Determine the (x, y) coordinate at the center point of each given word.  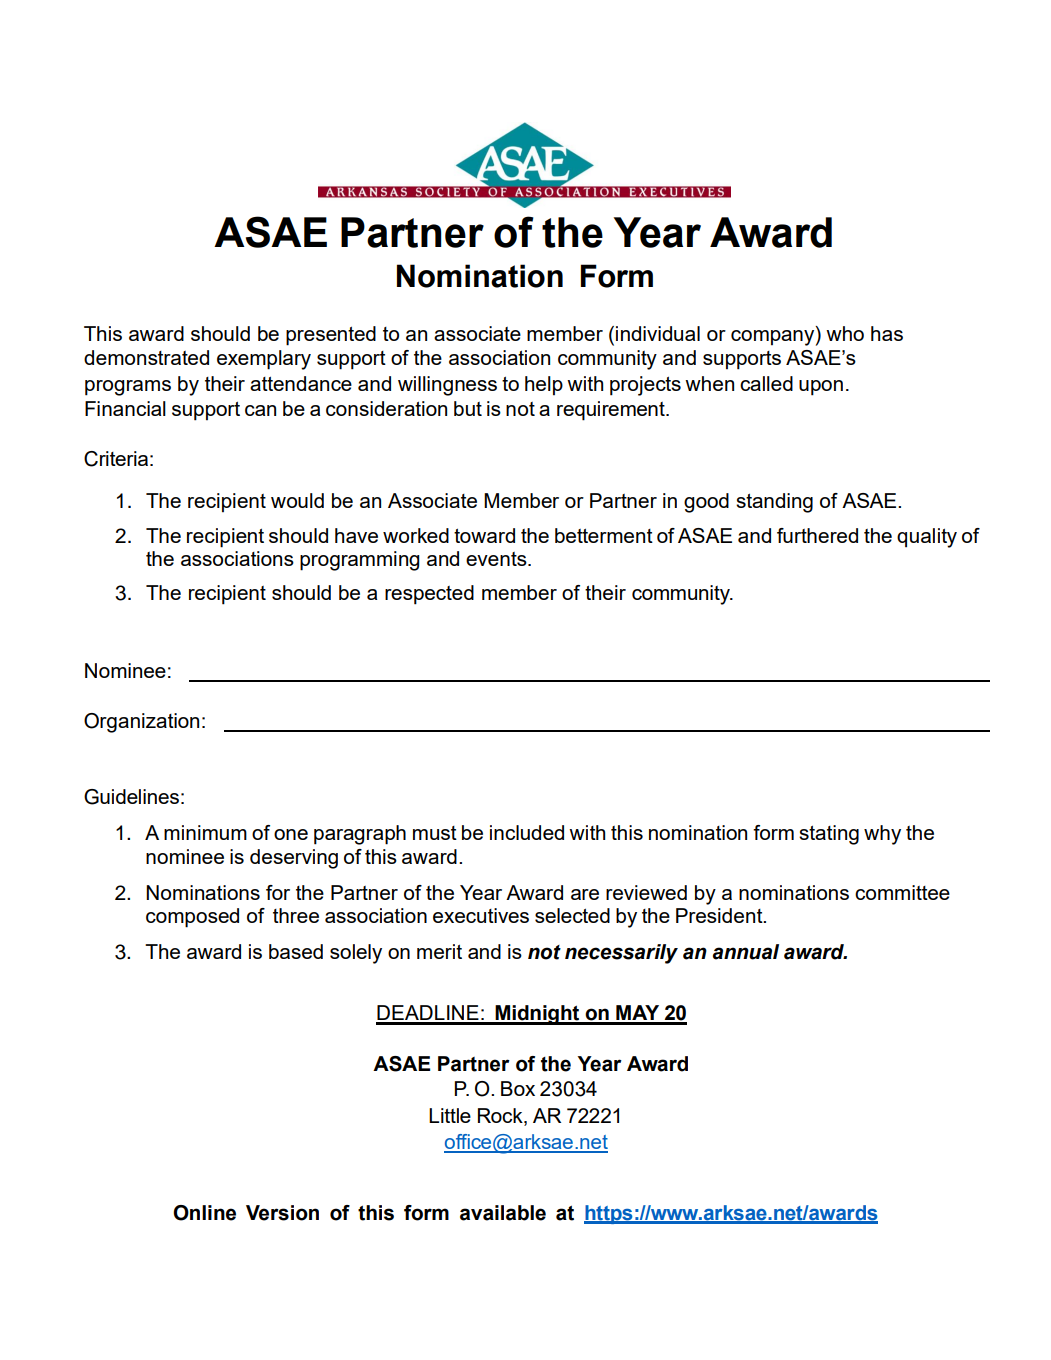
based (296, 951)
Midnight (537, 1015)
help (544, 385)
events (497, 559)
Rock (501, 1115)
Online (204, 1213)
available (503, 1213)
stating (829, 835)
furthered (817, 535)
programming (360, 561)
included (527, 832)
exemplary (264, 360)
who (845, 333)
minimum (205, 832)
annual (746, 952)
